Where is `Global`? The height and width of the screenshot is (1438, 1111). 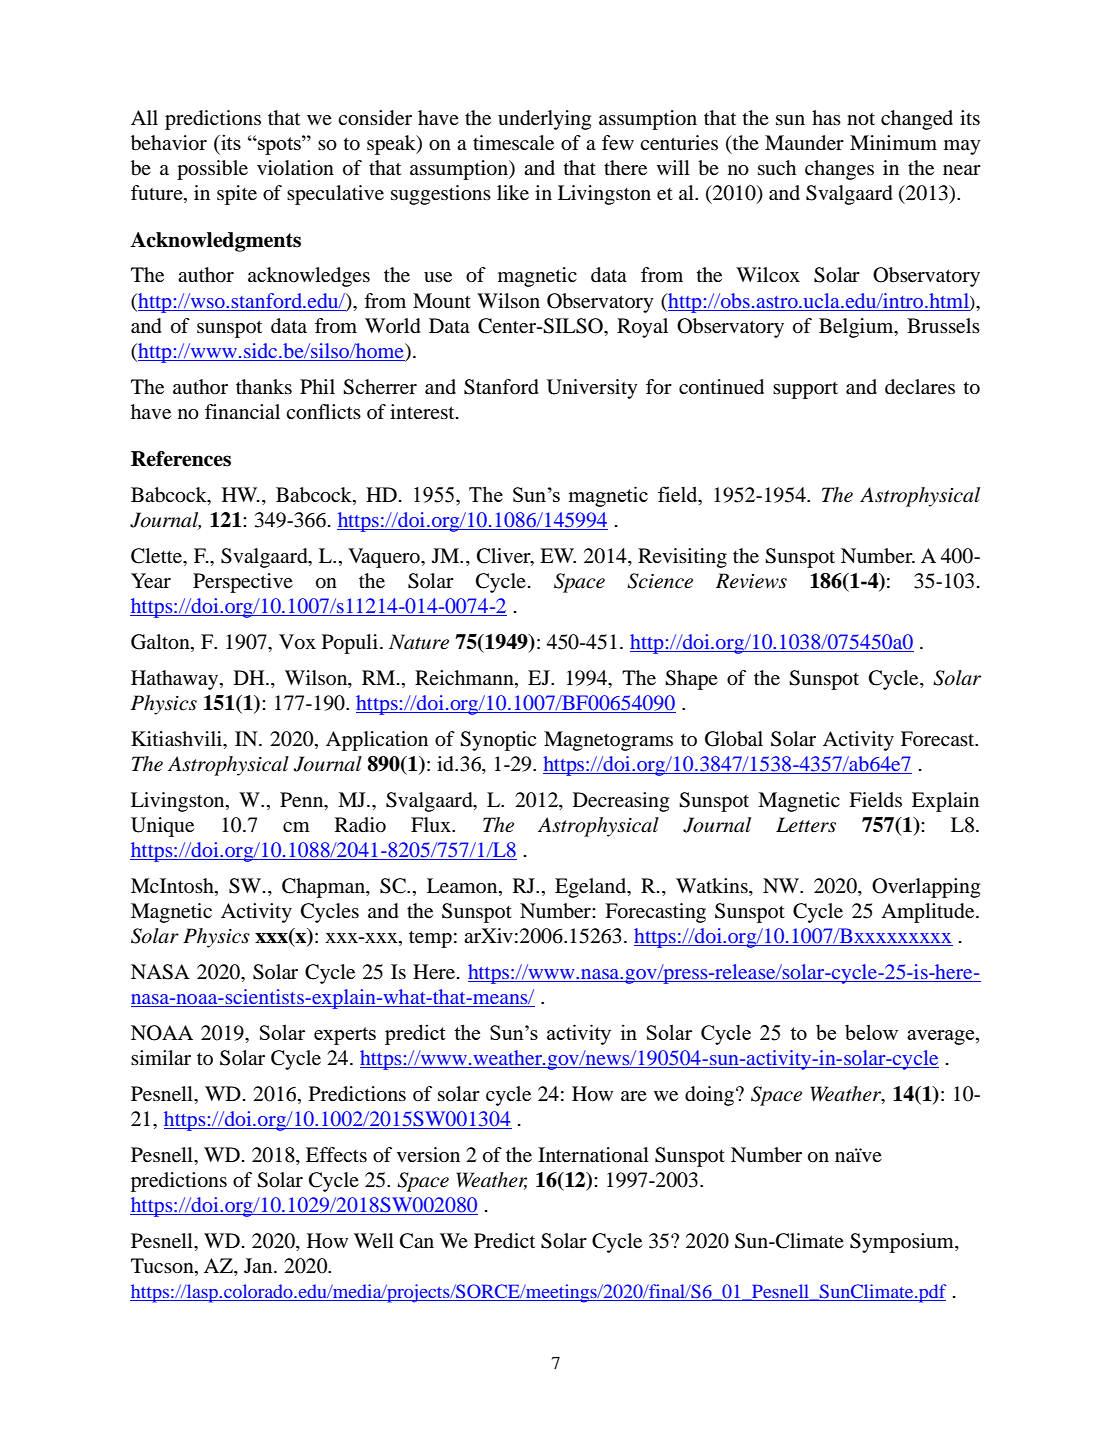
Global is located at coordinates (734, 739).
